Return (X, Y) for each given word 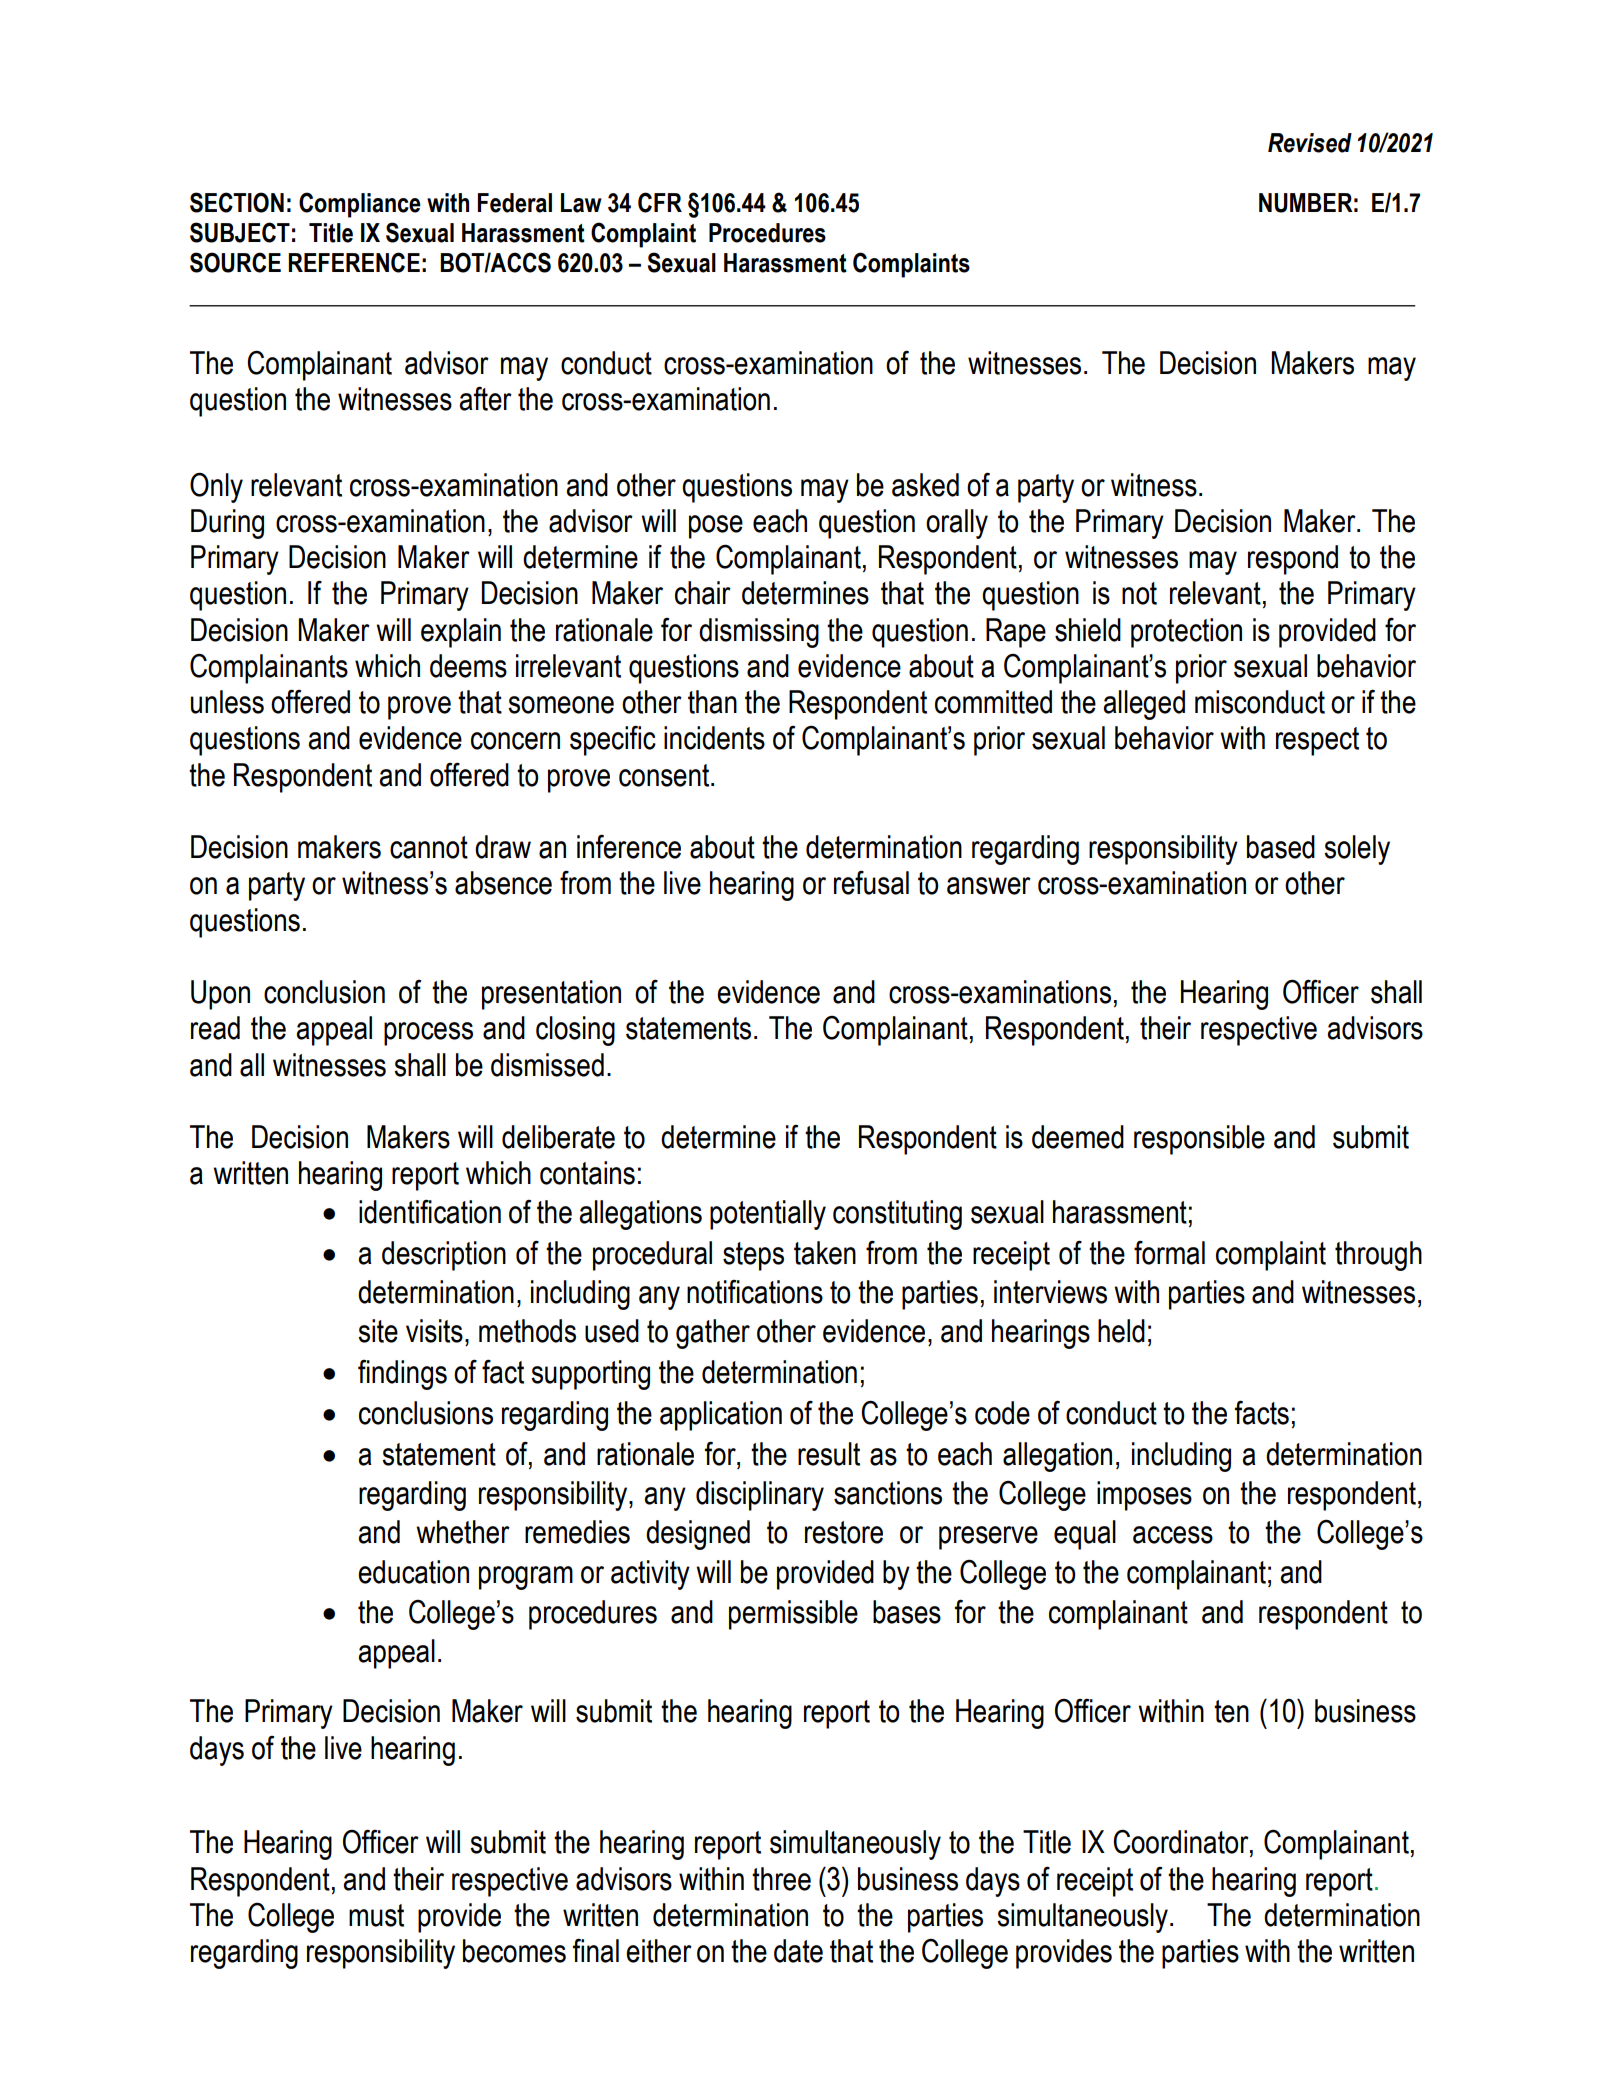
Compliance (360, 205)
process (428, 1034)
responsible (1199, 1140)
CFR (660, 202)
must (376, 1915)
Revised (1310, 143)
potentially (768, 1215)
